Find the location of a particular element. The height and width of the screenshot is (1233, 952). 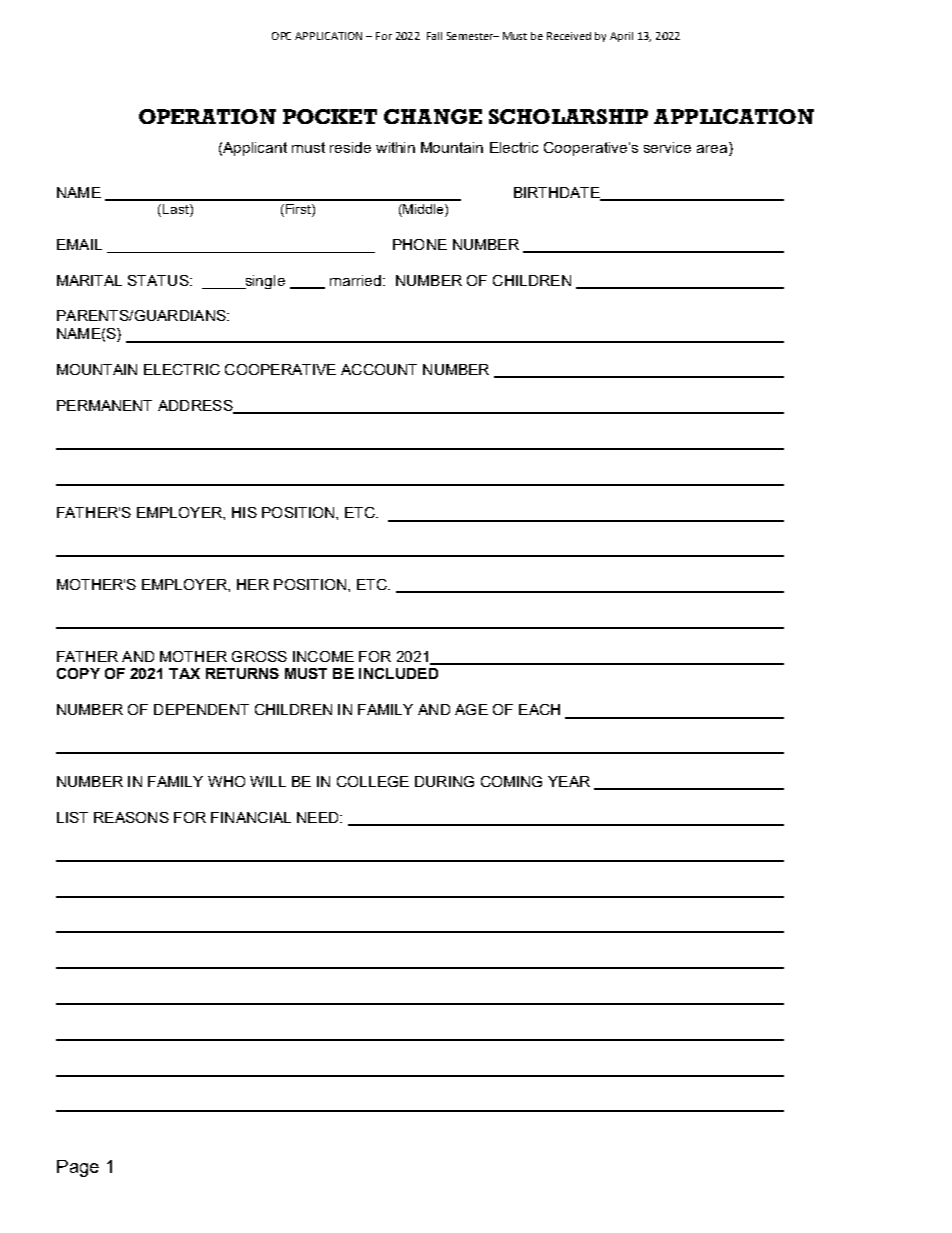

YEAR is located at coordinates (569, 781).
